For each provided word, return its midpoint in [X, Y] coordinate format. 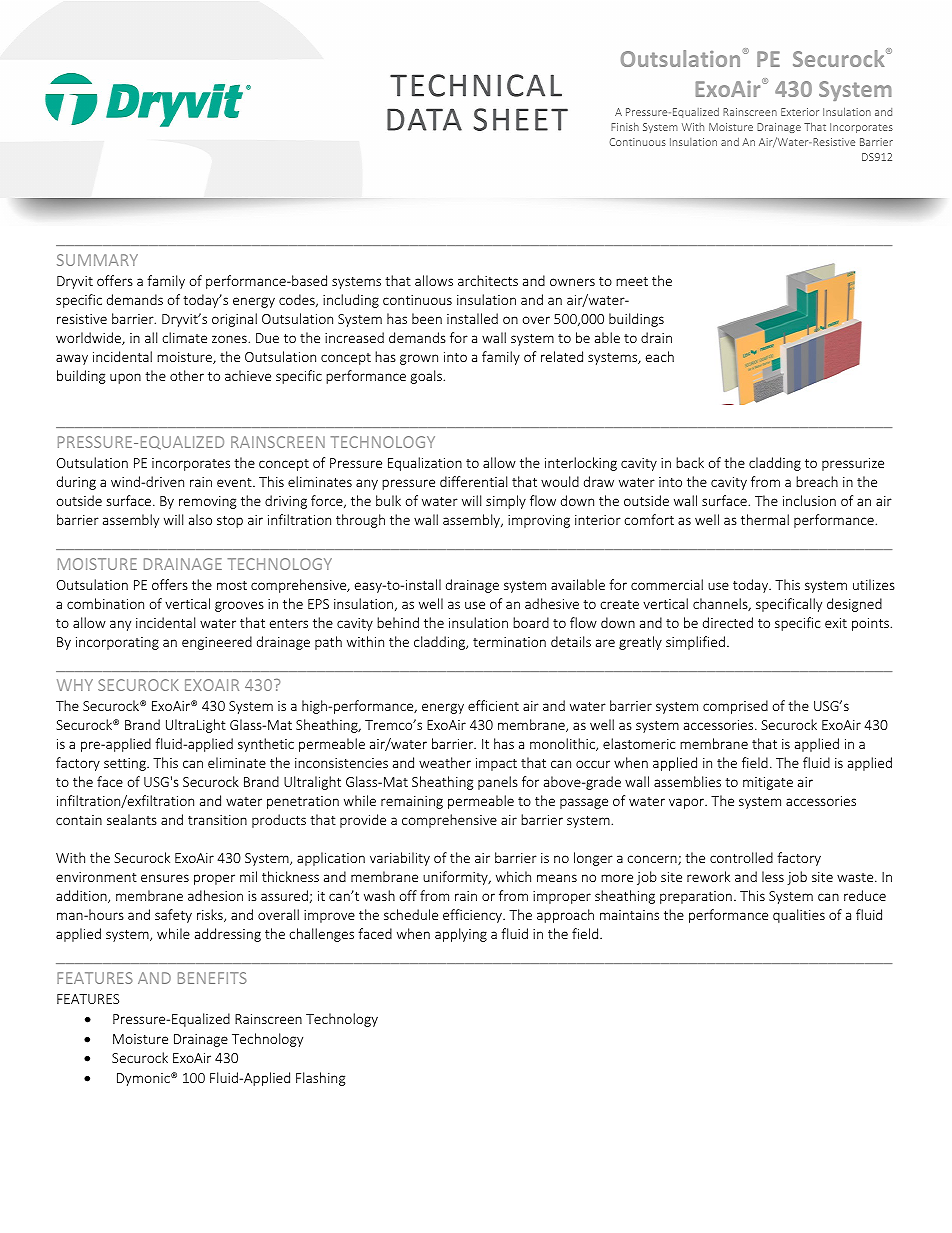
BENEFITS [212, 978]
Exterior [800, 112]
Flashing [320, 1079]
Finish [625, 126]
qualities [799, 916]
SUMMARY [97, 260]
